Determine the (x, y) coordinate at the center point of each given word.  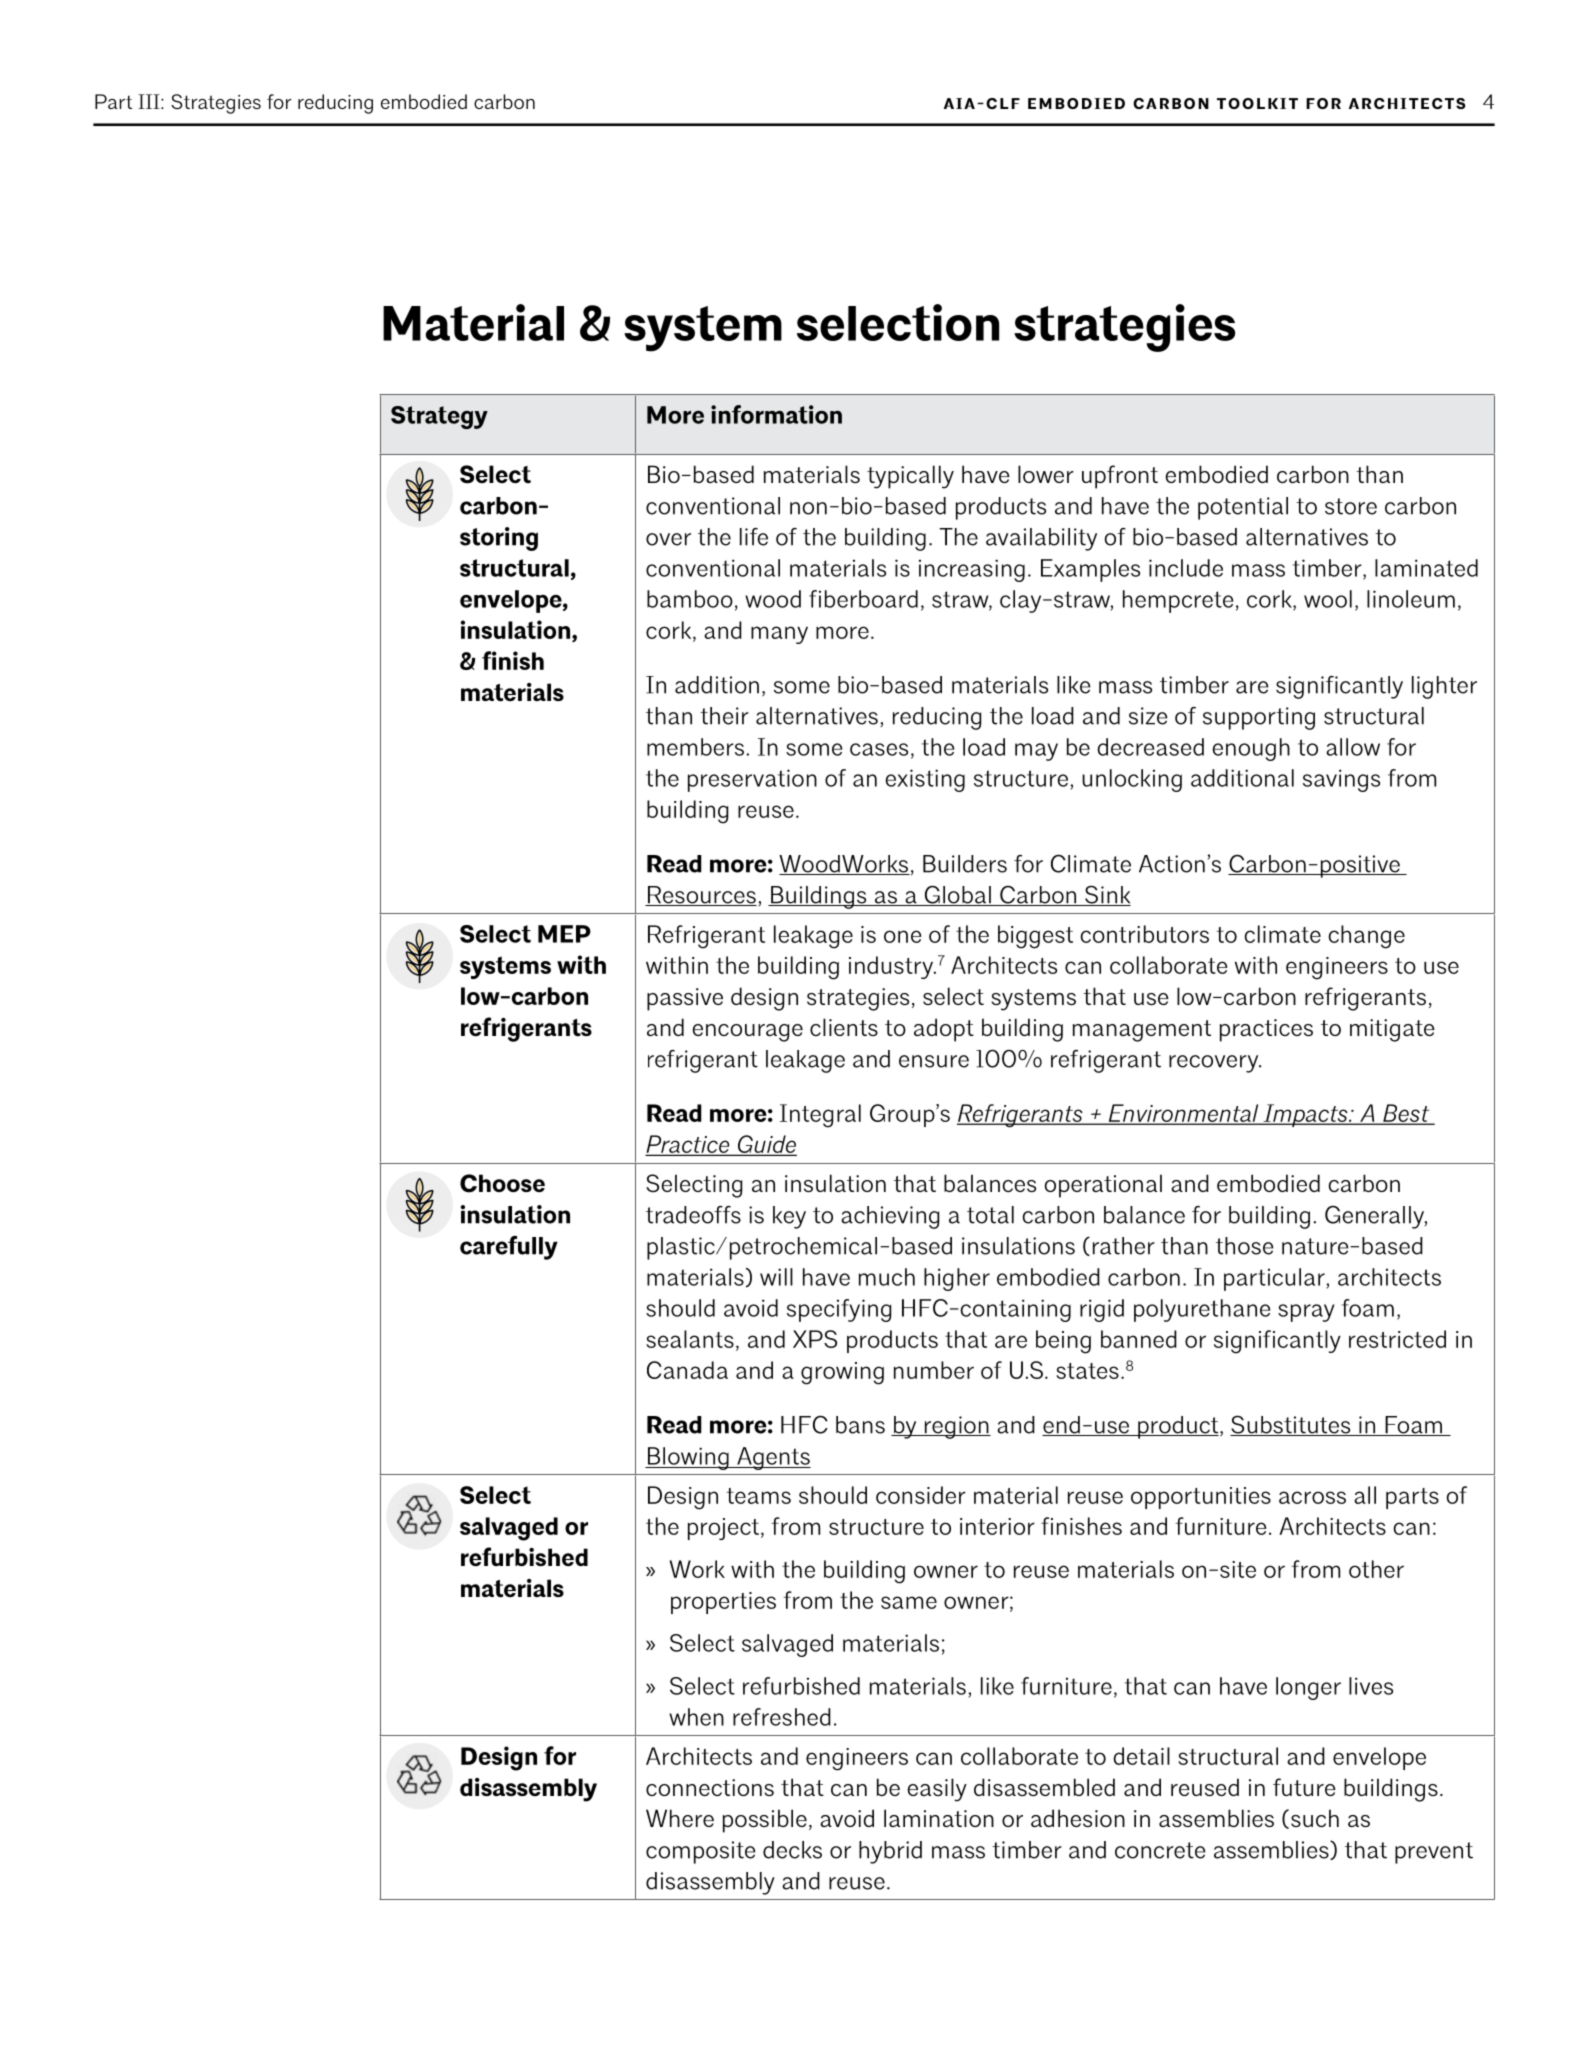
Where (680, 1818)
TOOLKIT (1257, 103)
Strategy (439, 417)
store (1351, 506)
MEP (564, 934)
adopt (944, 1030)
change (1366, 937)
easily (937, 1790)
